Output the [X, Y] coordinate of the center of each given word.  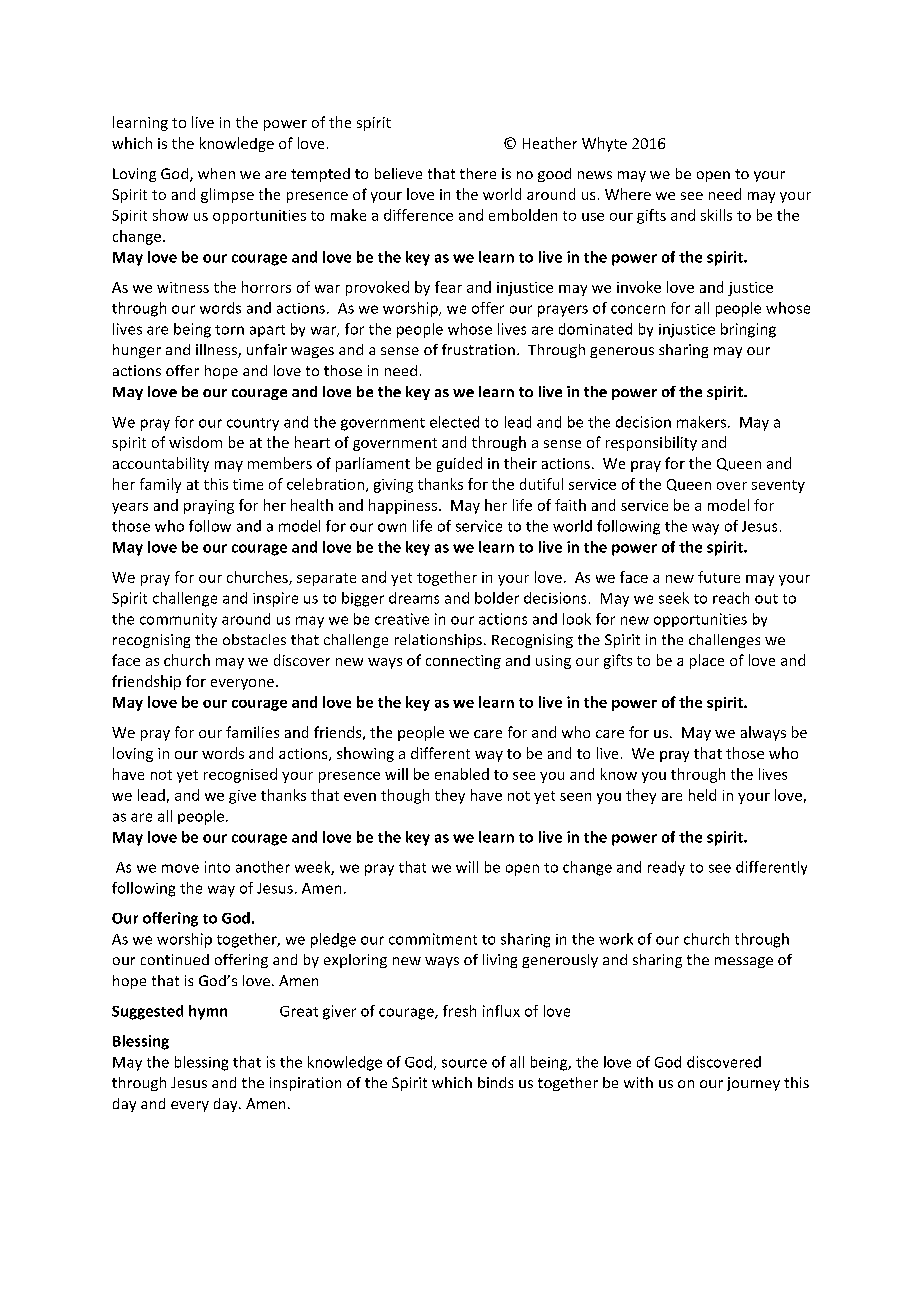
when [216, 173]
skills [716, 215]
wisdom [195, 442]
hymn [208, 1012]
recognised [240, 775]
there [478, 173]
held [702, 795]
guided [459, 464]
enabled [462, 774]
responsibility [651, 443]
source [464, 1063]
